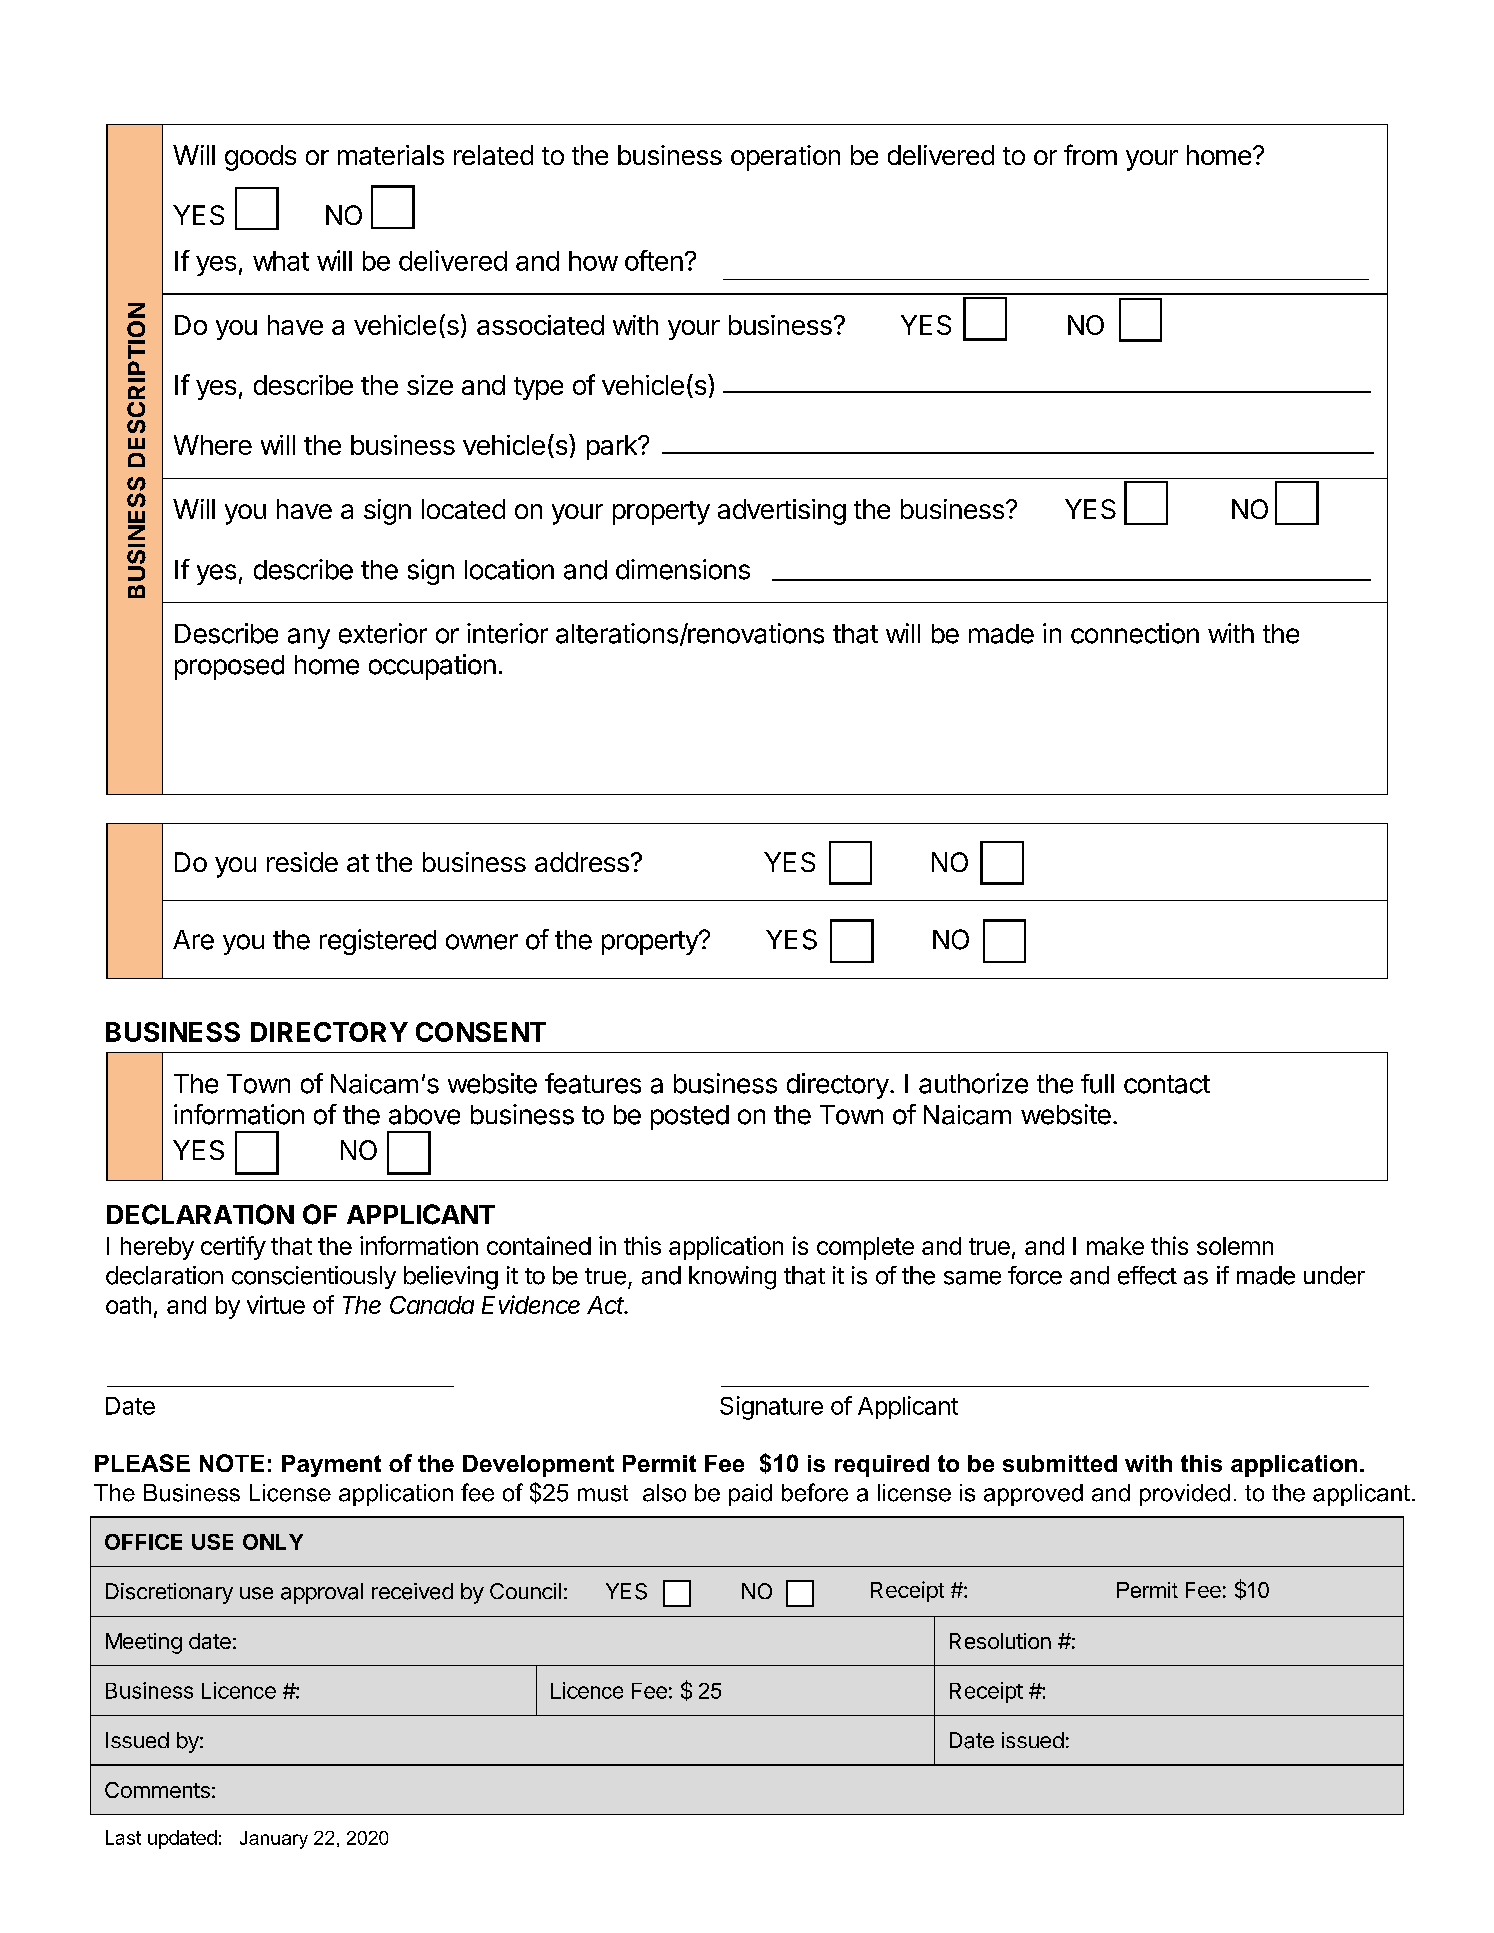 This document has width=1494, height=1933. I want to click on certify, so click(233, 1248).
